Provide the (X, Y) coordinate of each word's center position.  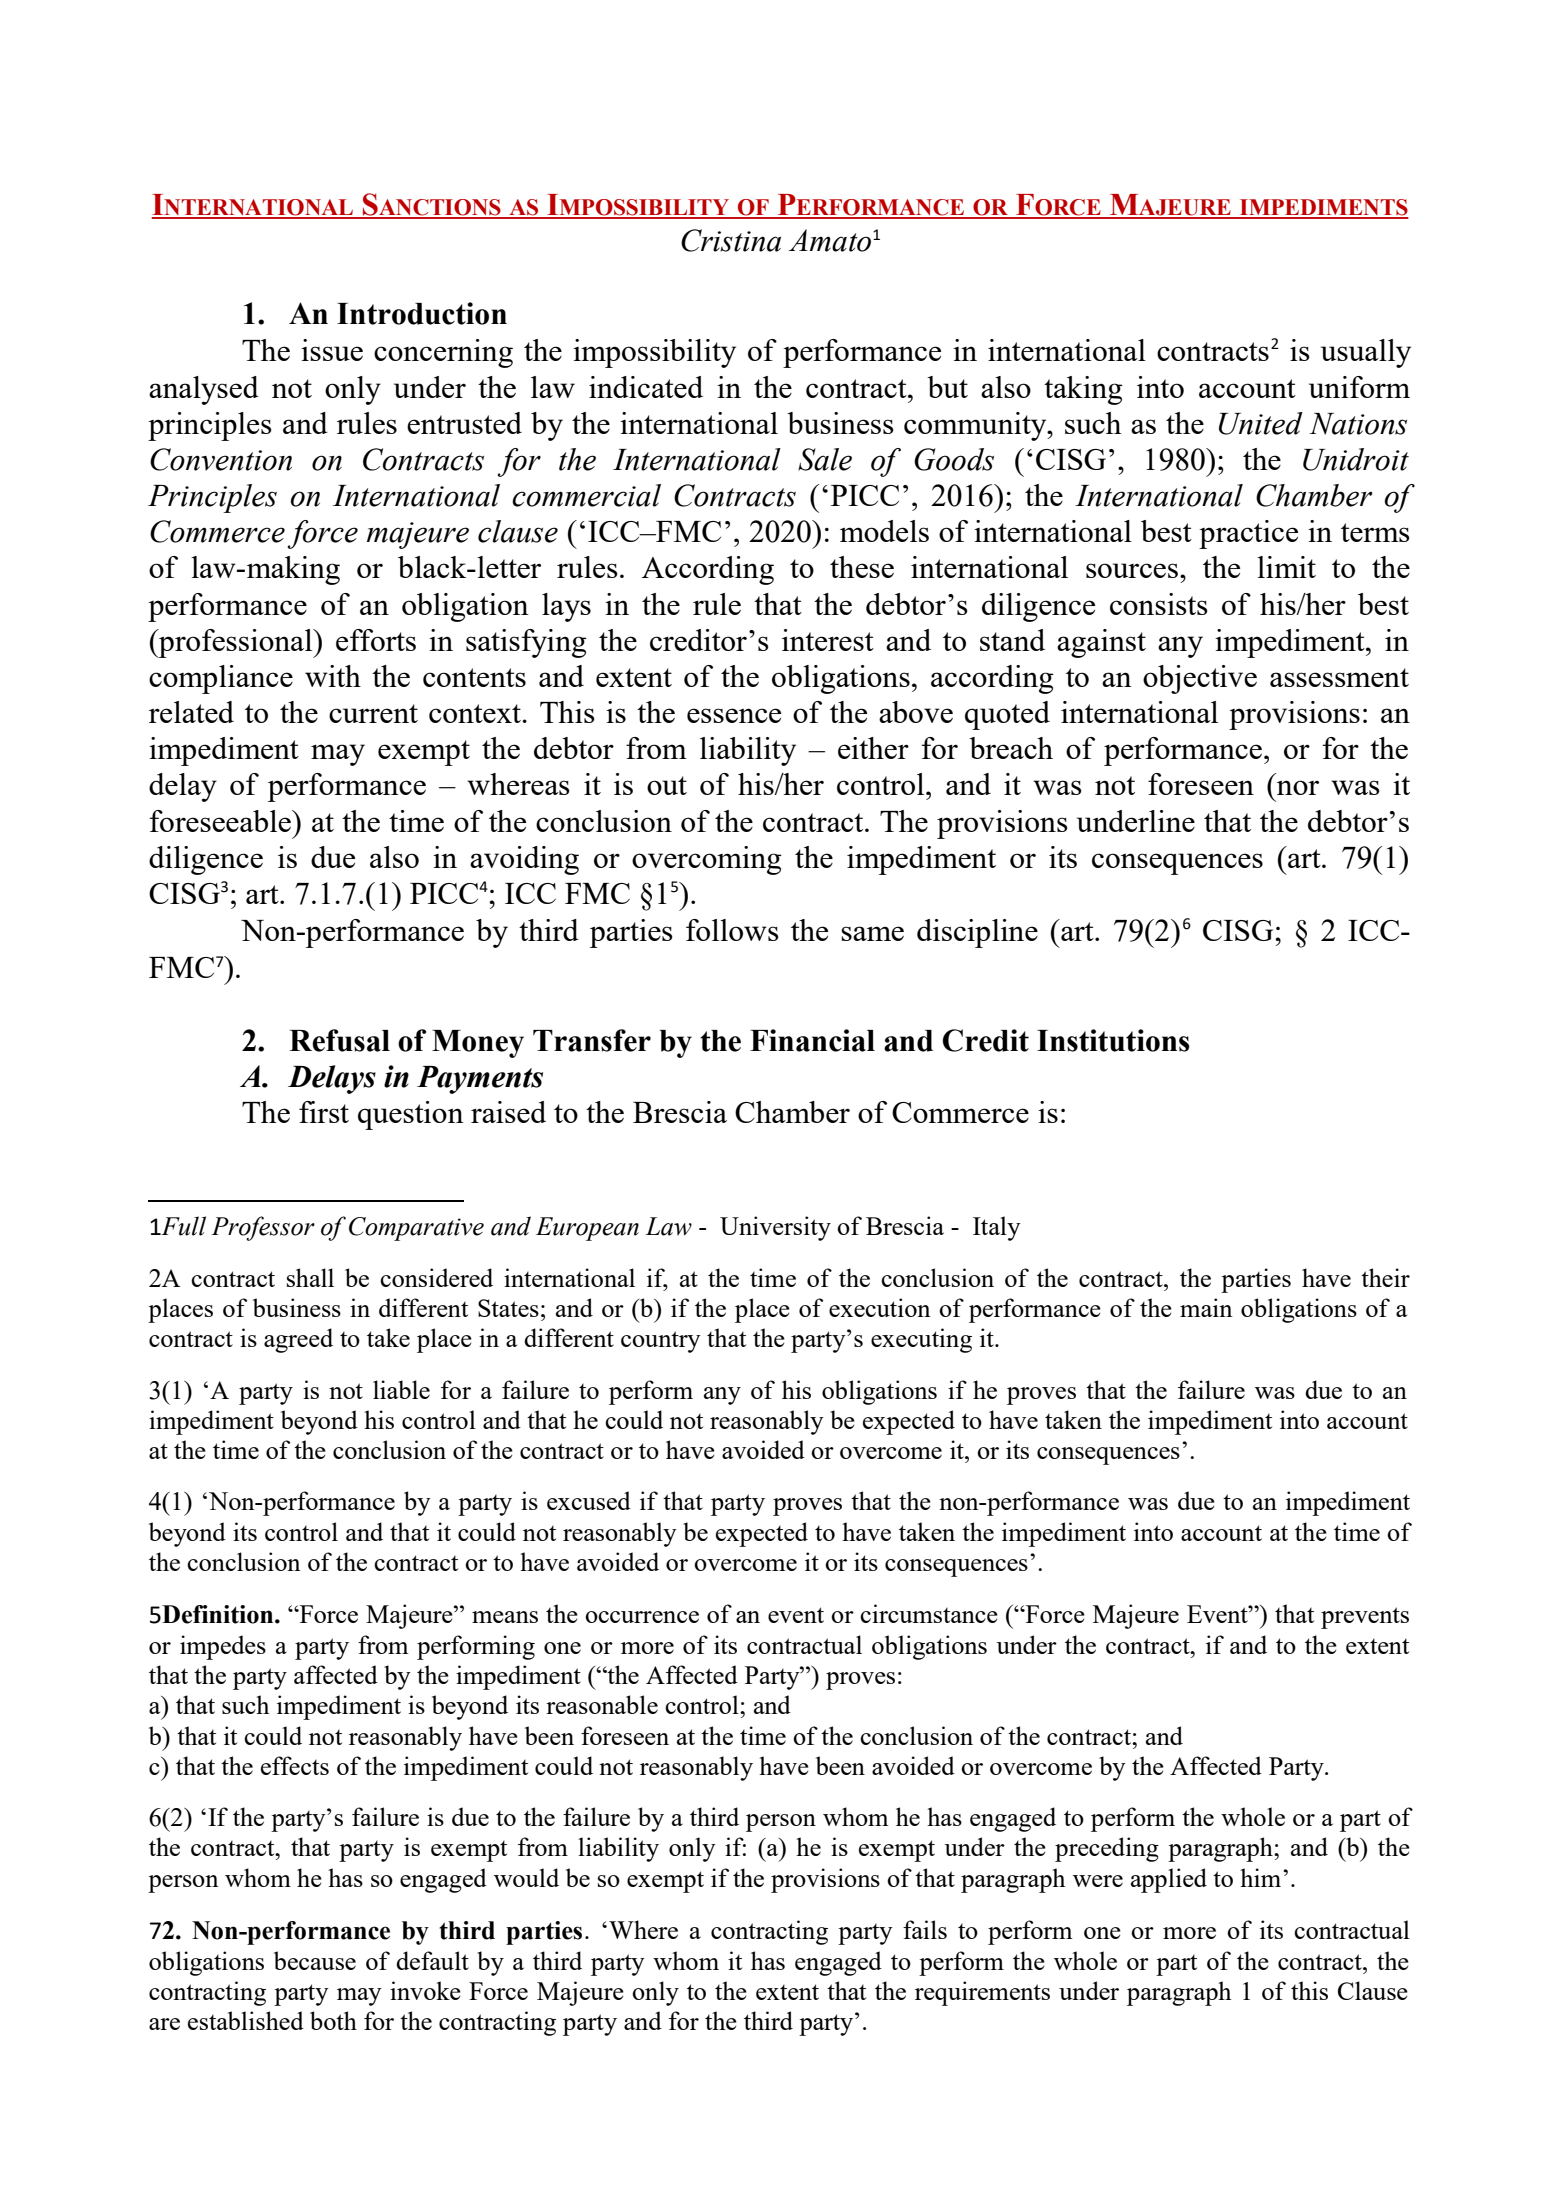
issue (332, 350)
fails (925, 1929)
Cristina (731, 240)
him (1262, 1877)
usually (1366, 353)
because (315, 1960)
